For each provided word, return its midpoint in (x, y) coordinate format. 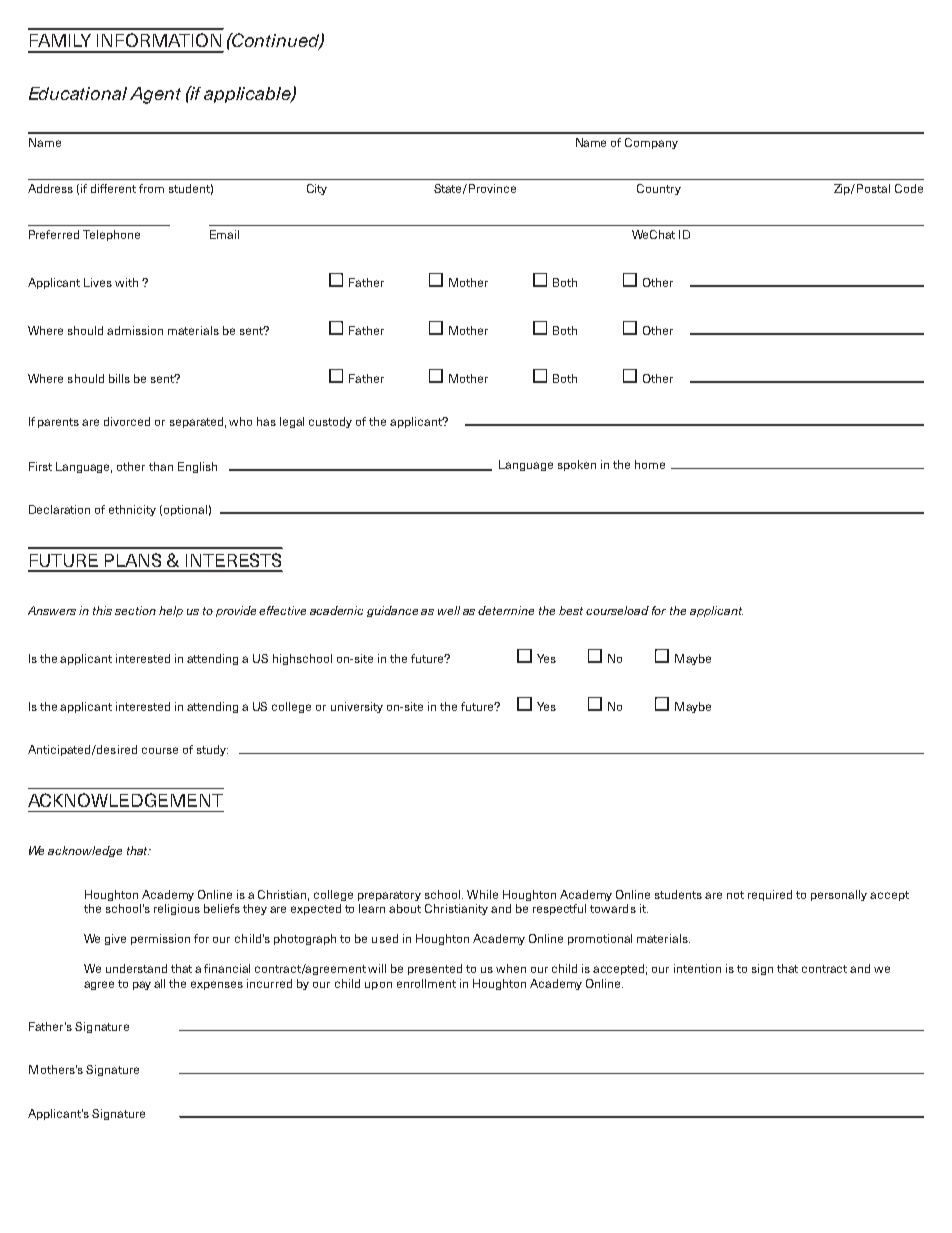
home (650, 464)
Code (909, 188)
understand (136, 968)
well (449, 610)
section (135, 610)
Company (651, 143)
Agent (155, 95)
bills (119, 378)
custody (330, 422)
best (571, 610)
